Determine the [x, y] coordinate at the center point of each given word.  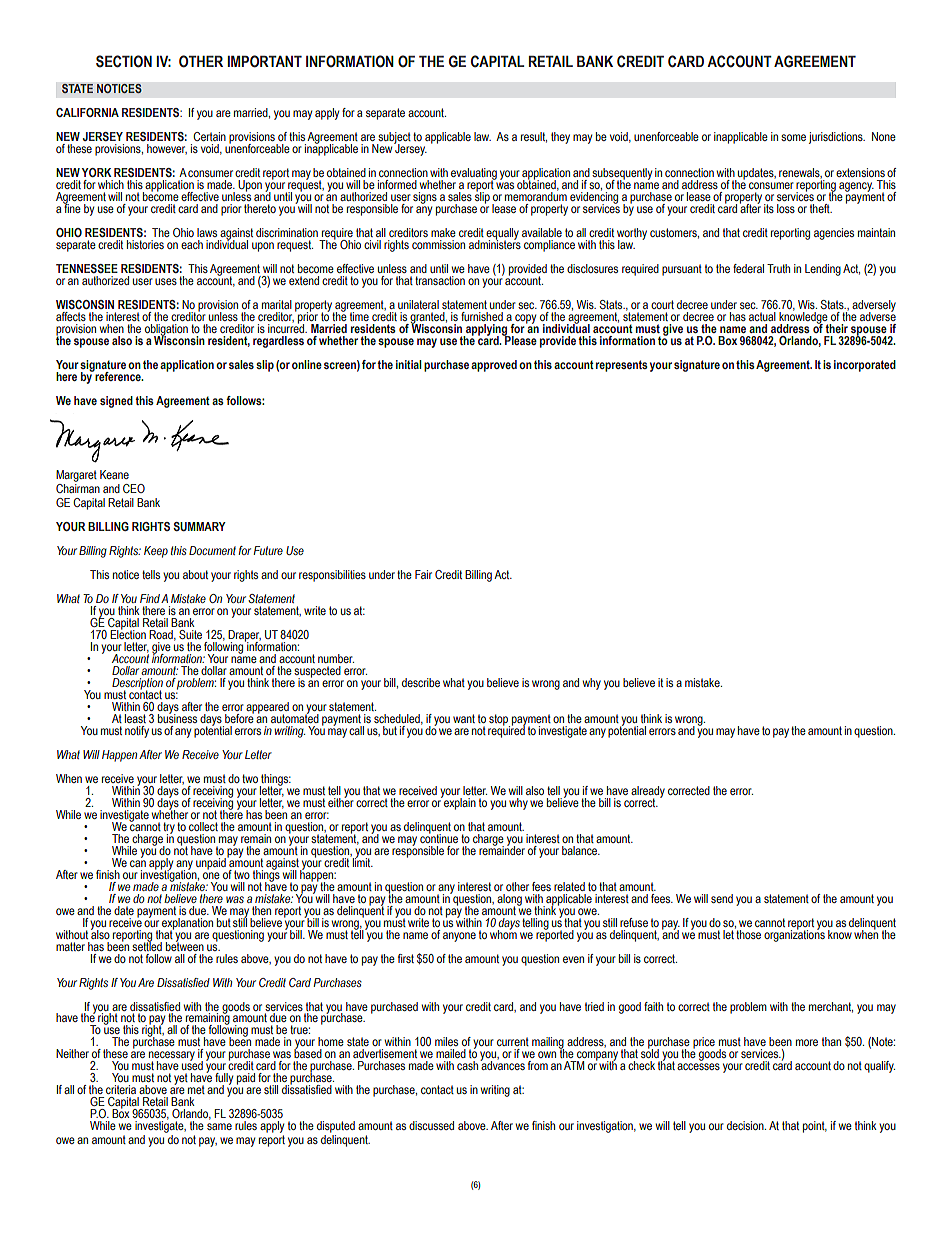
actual [762, 316]
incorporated [865, 366]
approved [494, 366]
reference [118, 375]
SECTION [124, 61]
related [569, 886]
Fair [423, 574]
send [722, 898]
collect [203, 826]
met [196, 1089]
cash [467, 1065]
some [793, 137]
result [534, 137]
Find [150, 598]
